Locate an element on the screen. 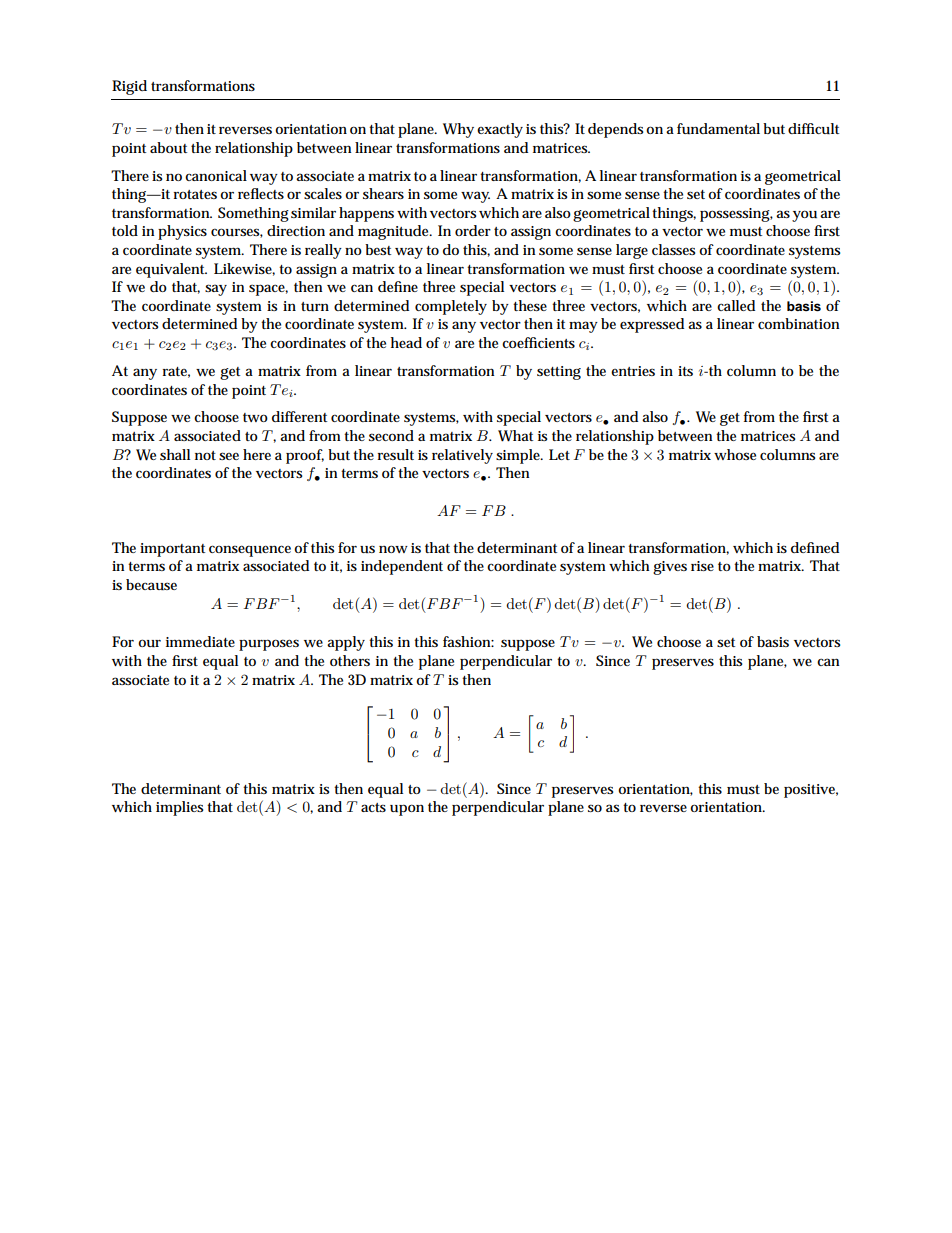 This screenshot has height=1233, width=952. whose is located at coordinates (735, 454).
